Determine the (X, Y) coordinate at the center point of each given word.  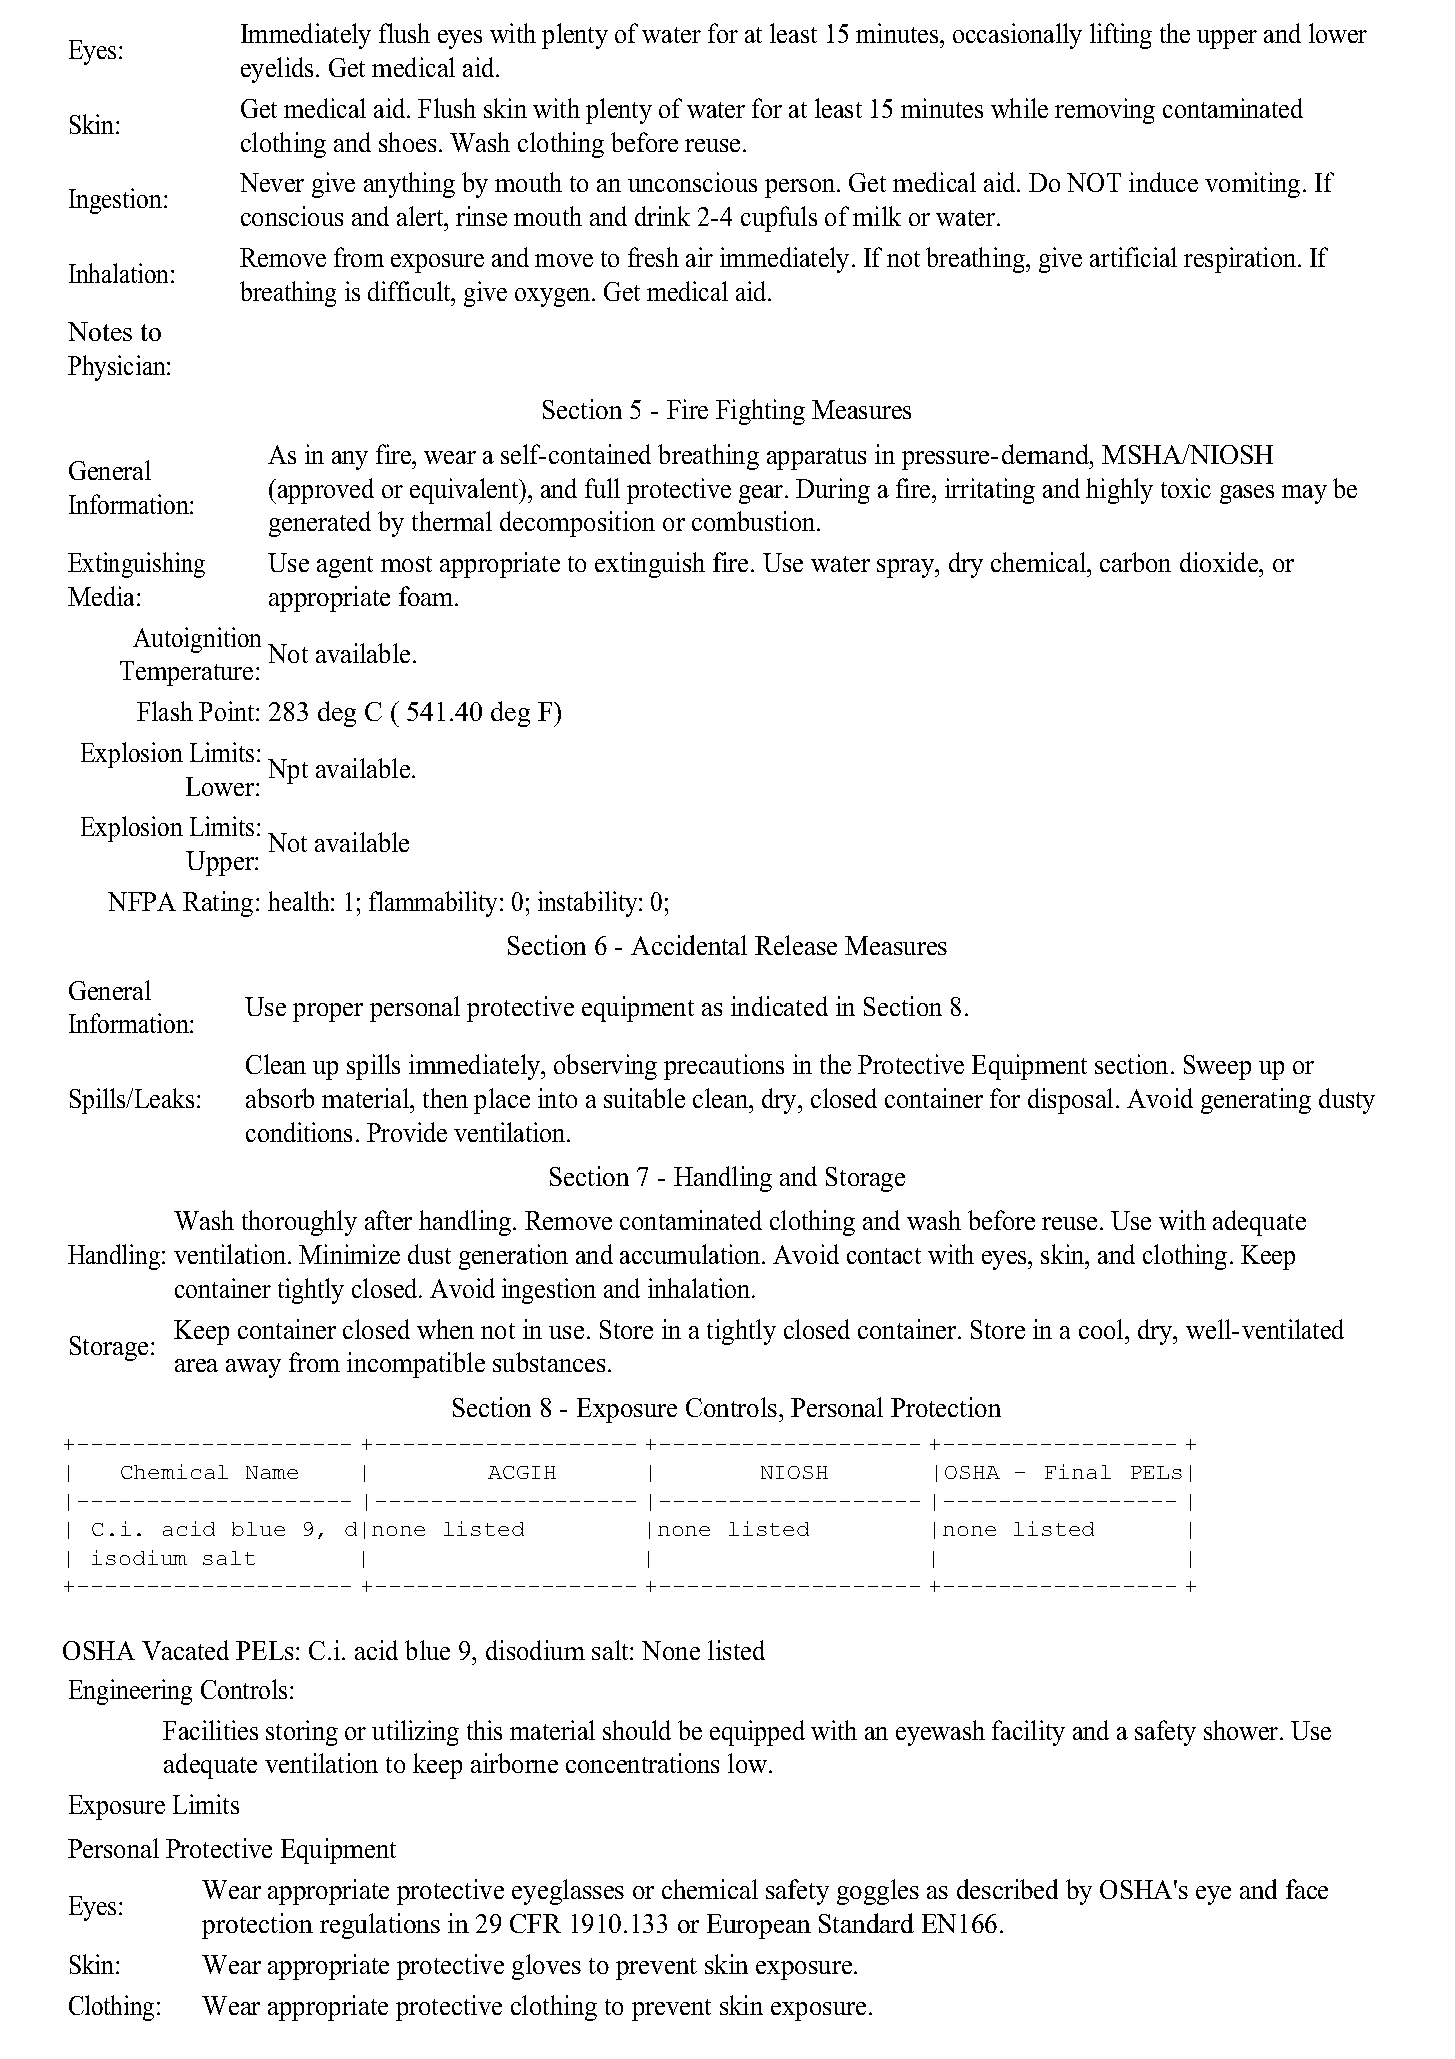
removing (1105, 111)
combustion (755, 521)
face (1307, 1889)
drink (662, 216)
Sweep (1217, 1067)
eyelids (277, 70)
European (759, 1926)
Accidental (689, 945)
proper (328, 1012)
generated (320, 524)
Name (272, 1472)
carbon (1135, 562)
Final (1078, 1471)
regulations (380, 1926)
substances (549, 1362)
